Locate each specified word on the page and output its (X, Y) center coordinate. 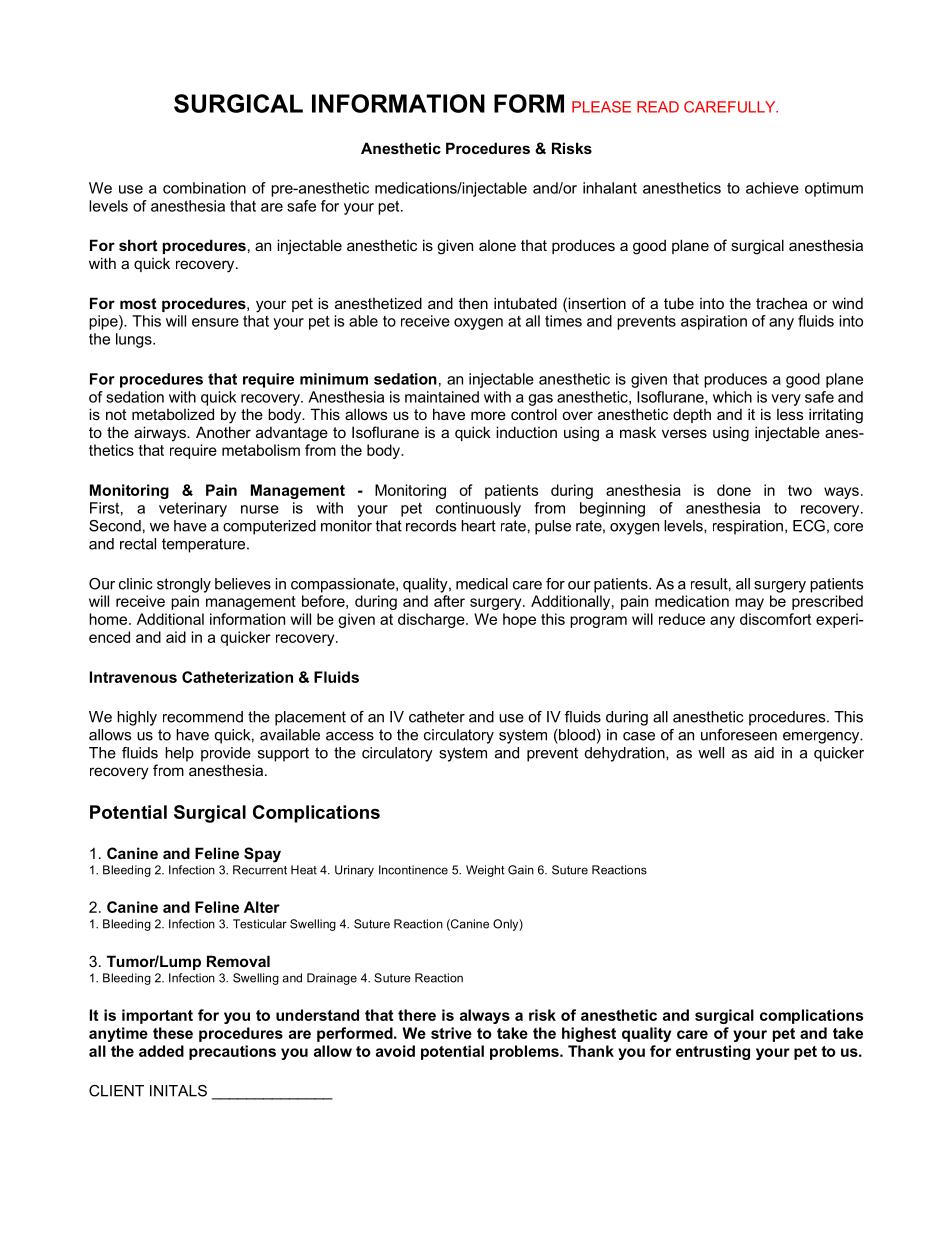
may (749, 604)
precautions (232, 1052)
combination (204, 188)
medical (482, 584)
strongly (184, 585)
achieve (772, 188)
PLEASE (601, 107)
